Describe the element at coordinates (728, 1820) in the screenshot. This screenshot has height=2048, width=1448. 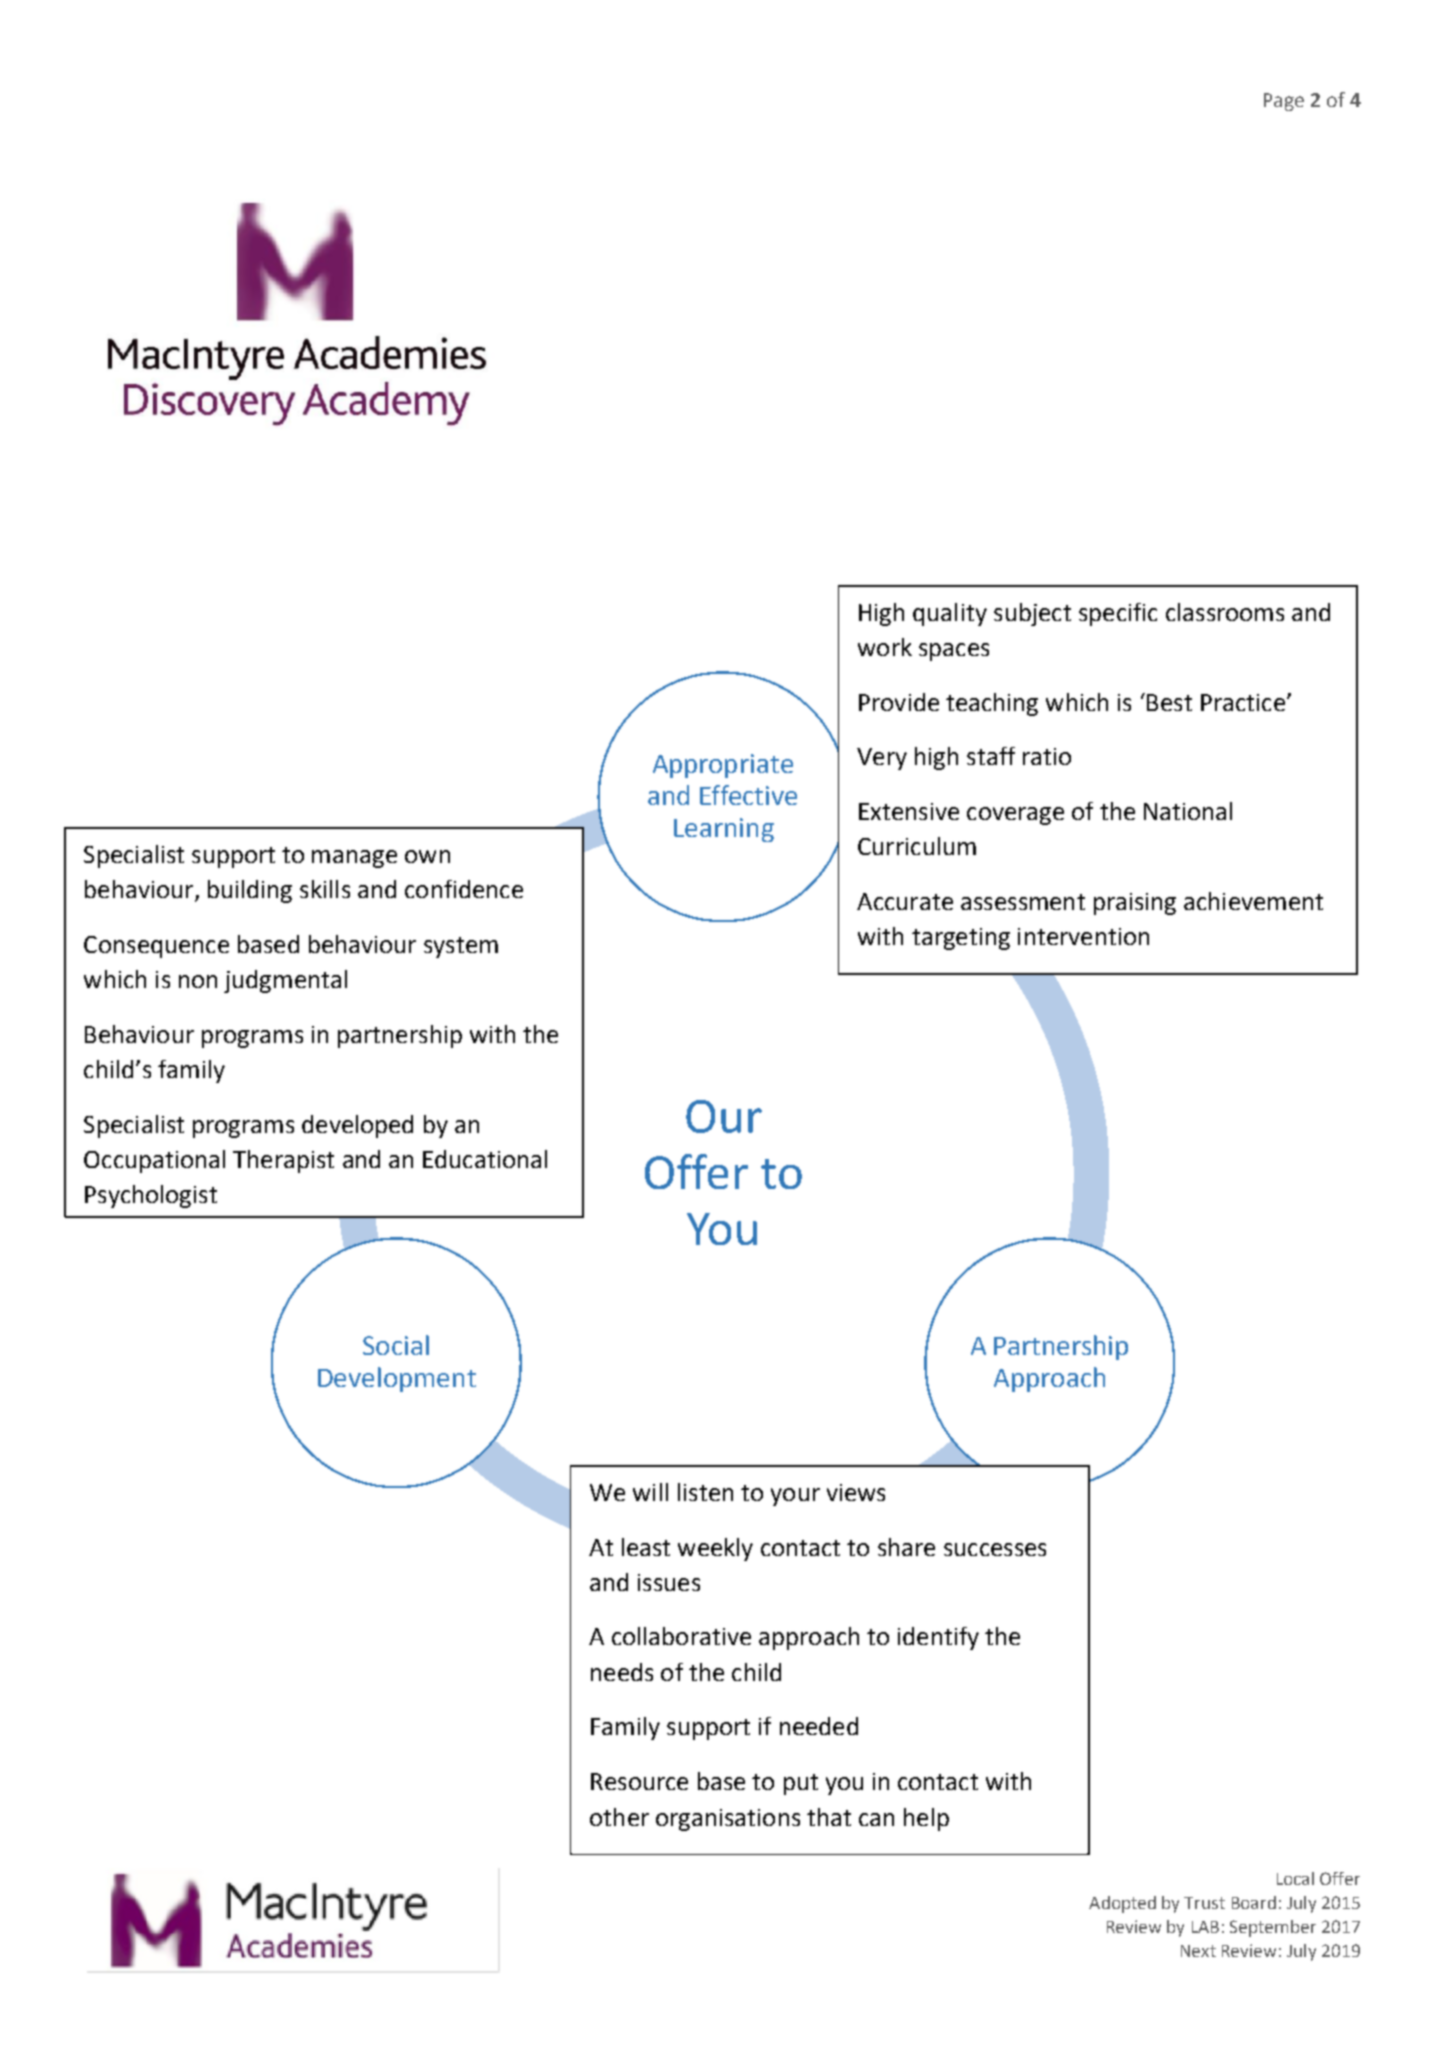
I see `organisations` at that location.
